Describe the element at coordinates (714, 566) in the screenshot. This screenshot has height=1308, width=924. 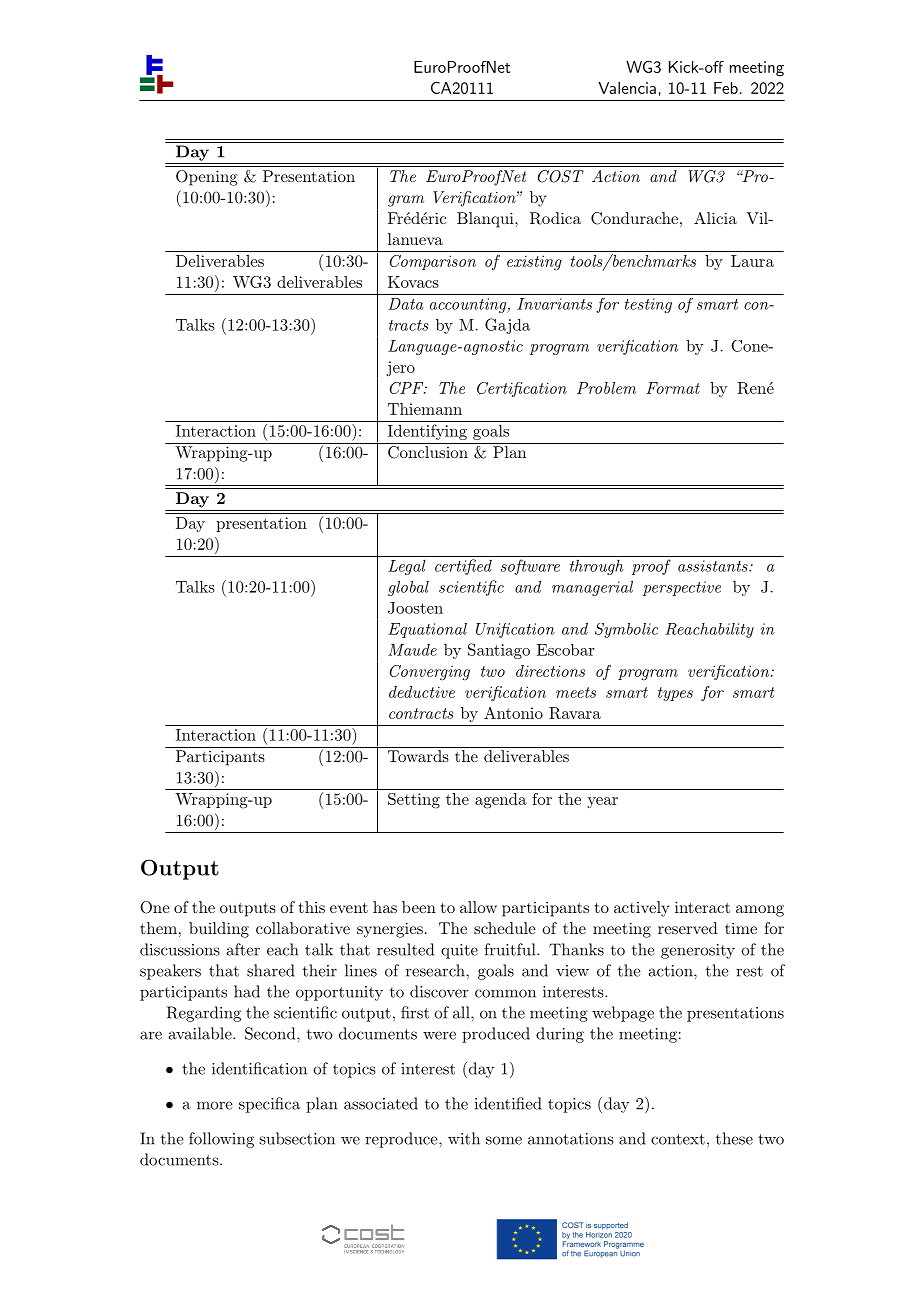
I see `assistants` at that location.
